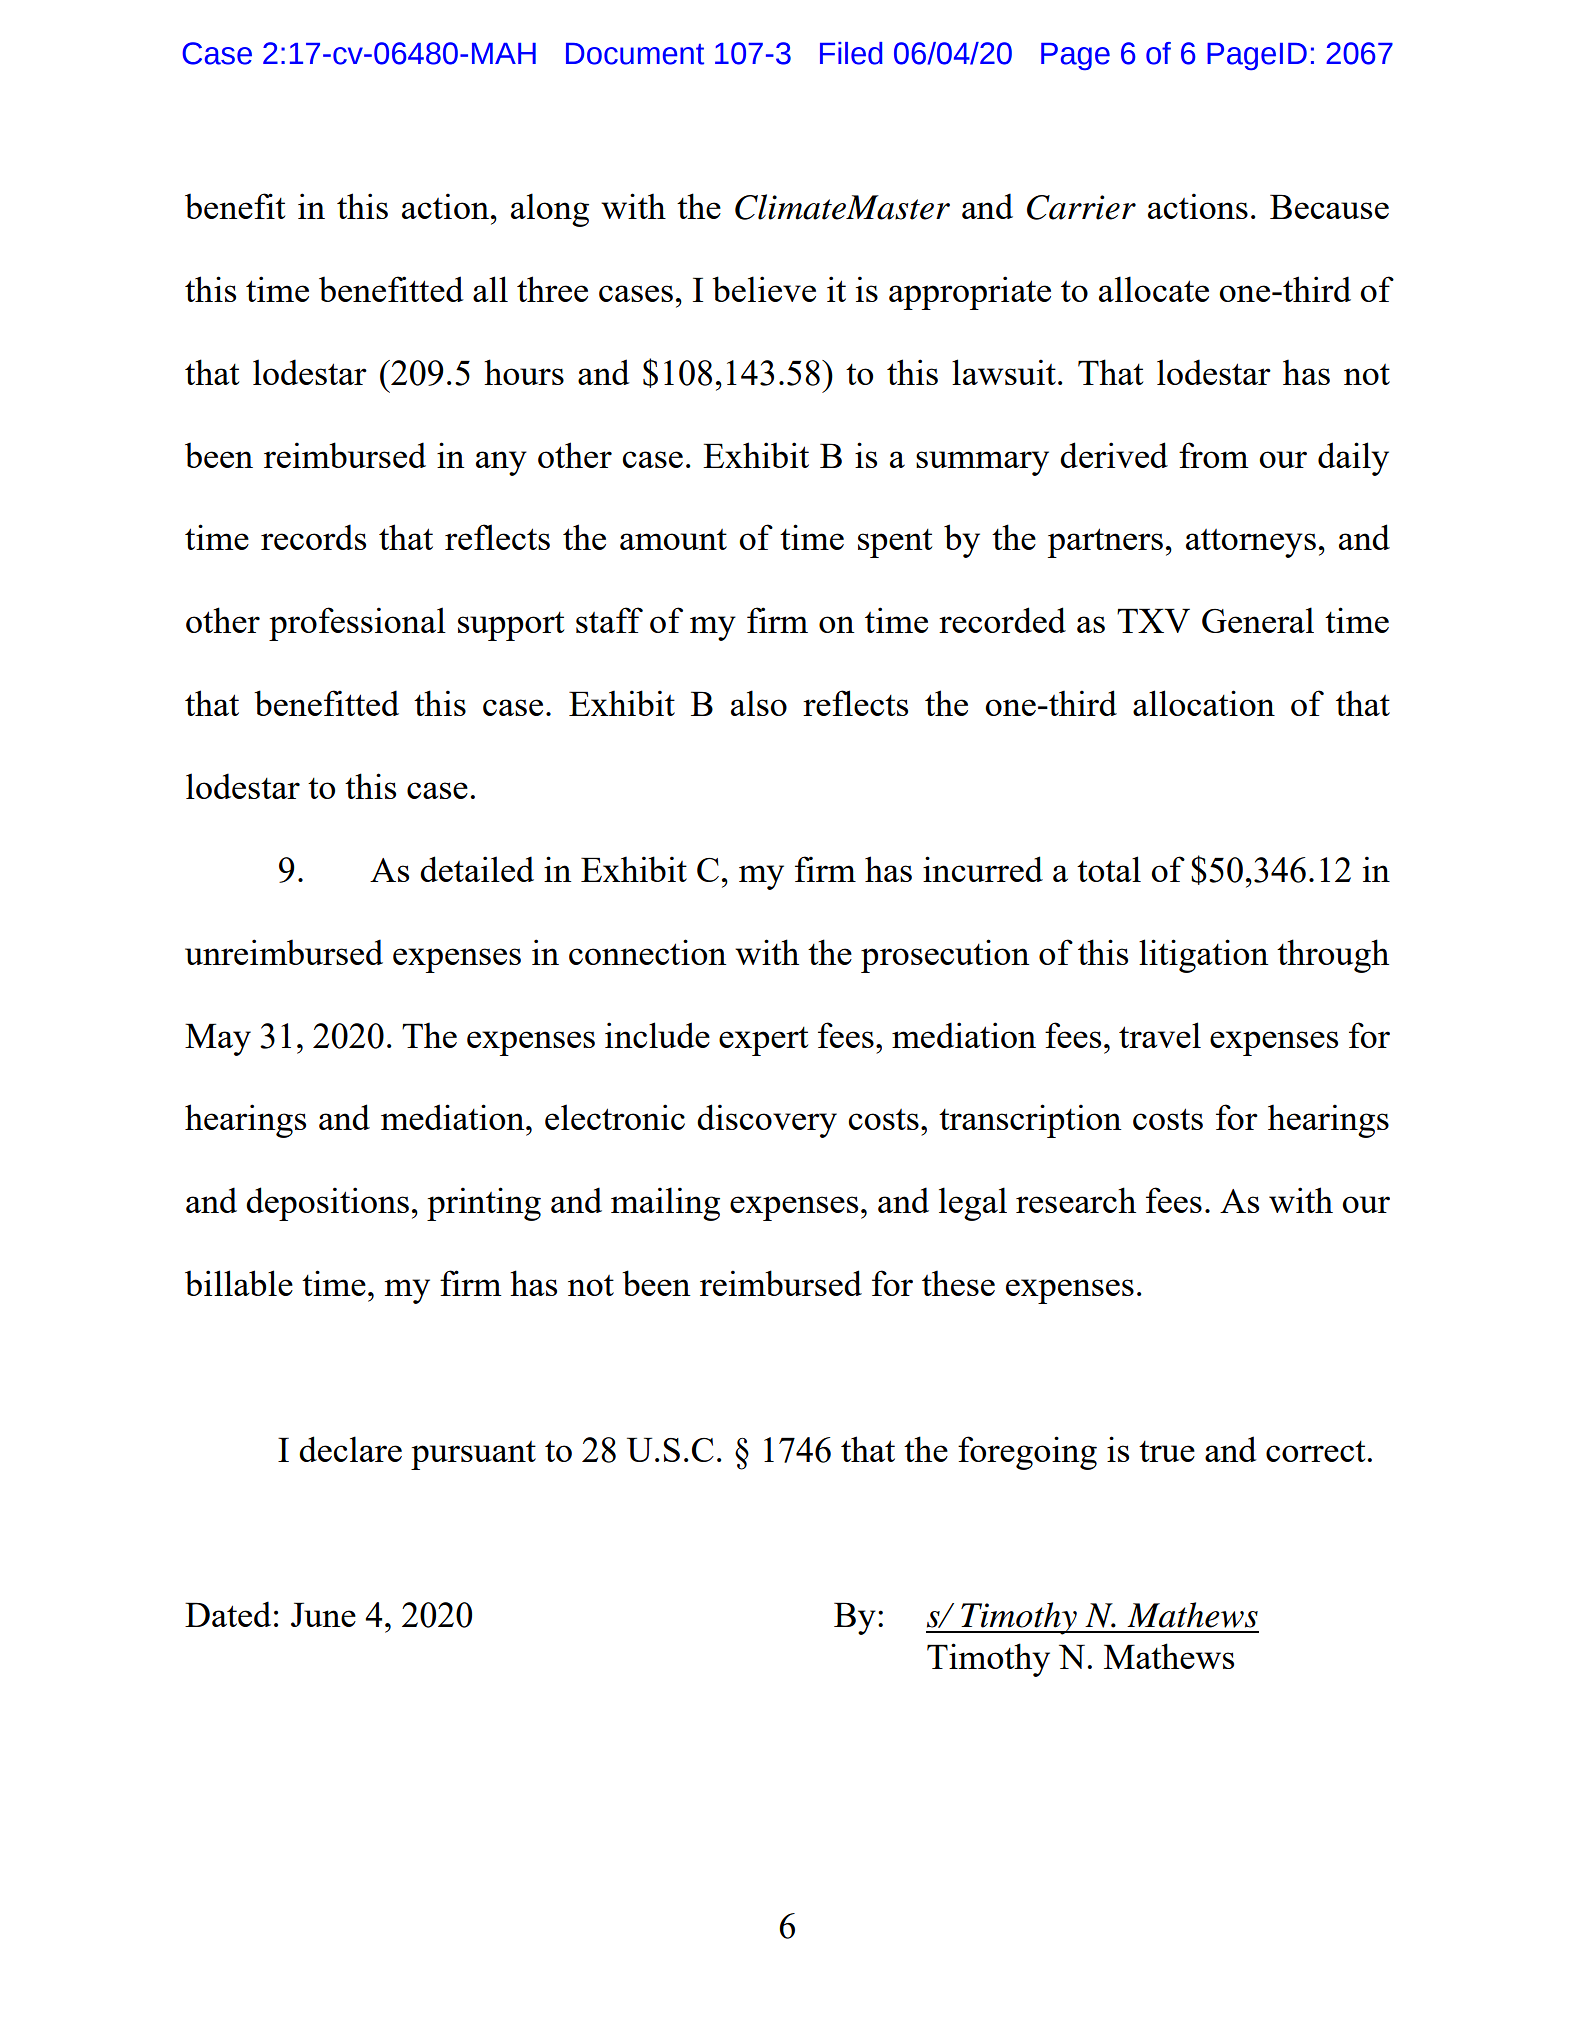 The image size is (1575, 2038). I want to click on Filed, so click(851, 53).
